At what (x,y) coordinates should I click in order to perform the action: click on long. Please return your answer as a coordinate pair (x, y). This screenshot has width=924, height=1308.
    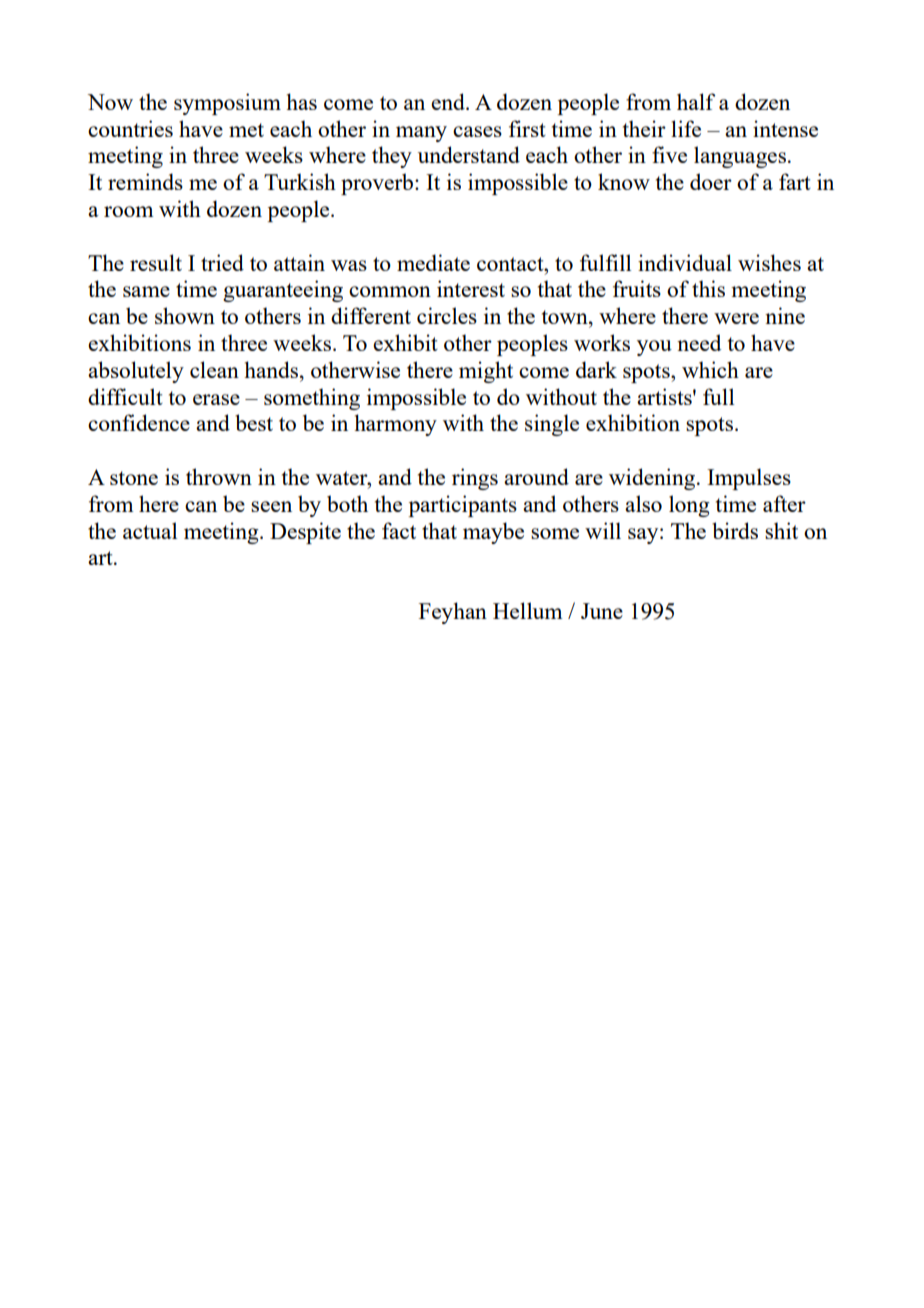
    Looking at the image, I should click on (689, 506).
